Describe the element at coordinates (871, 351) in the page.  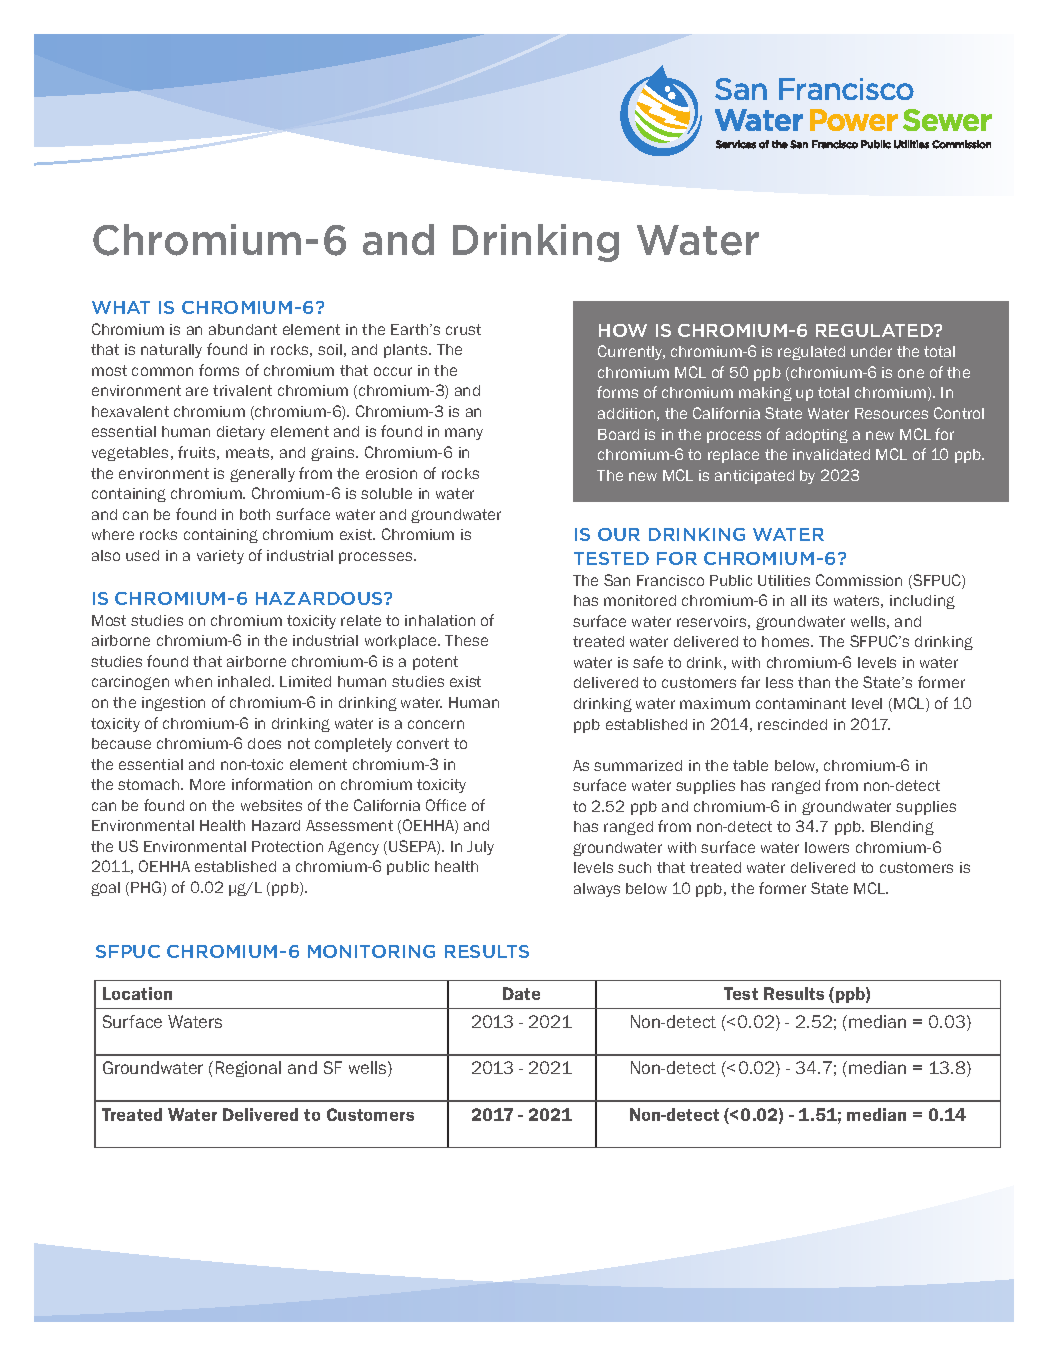
I see `under` at that location.
